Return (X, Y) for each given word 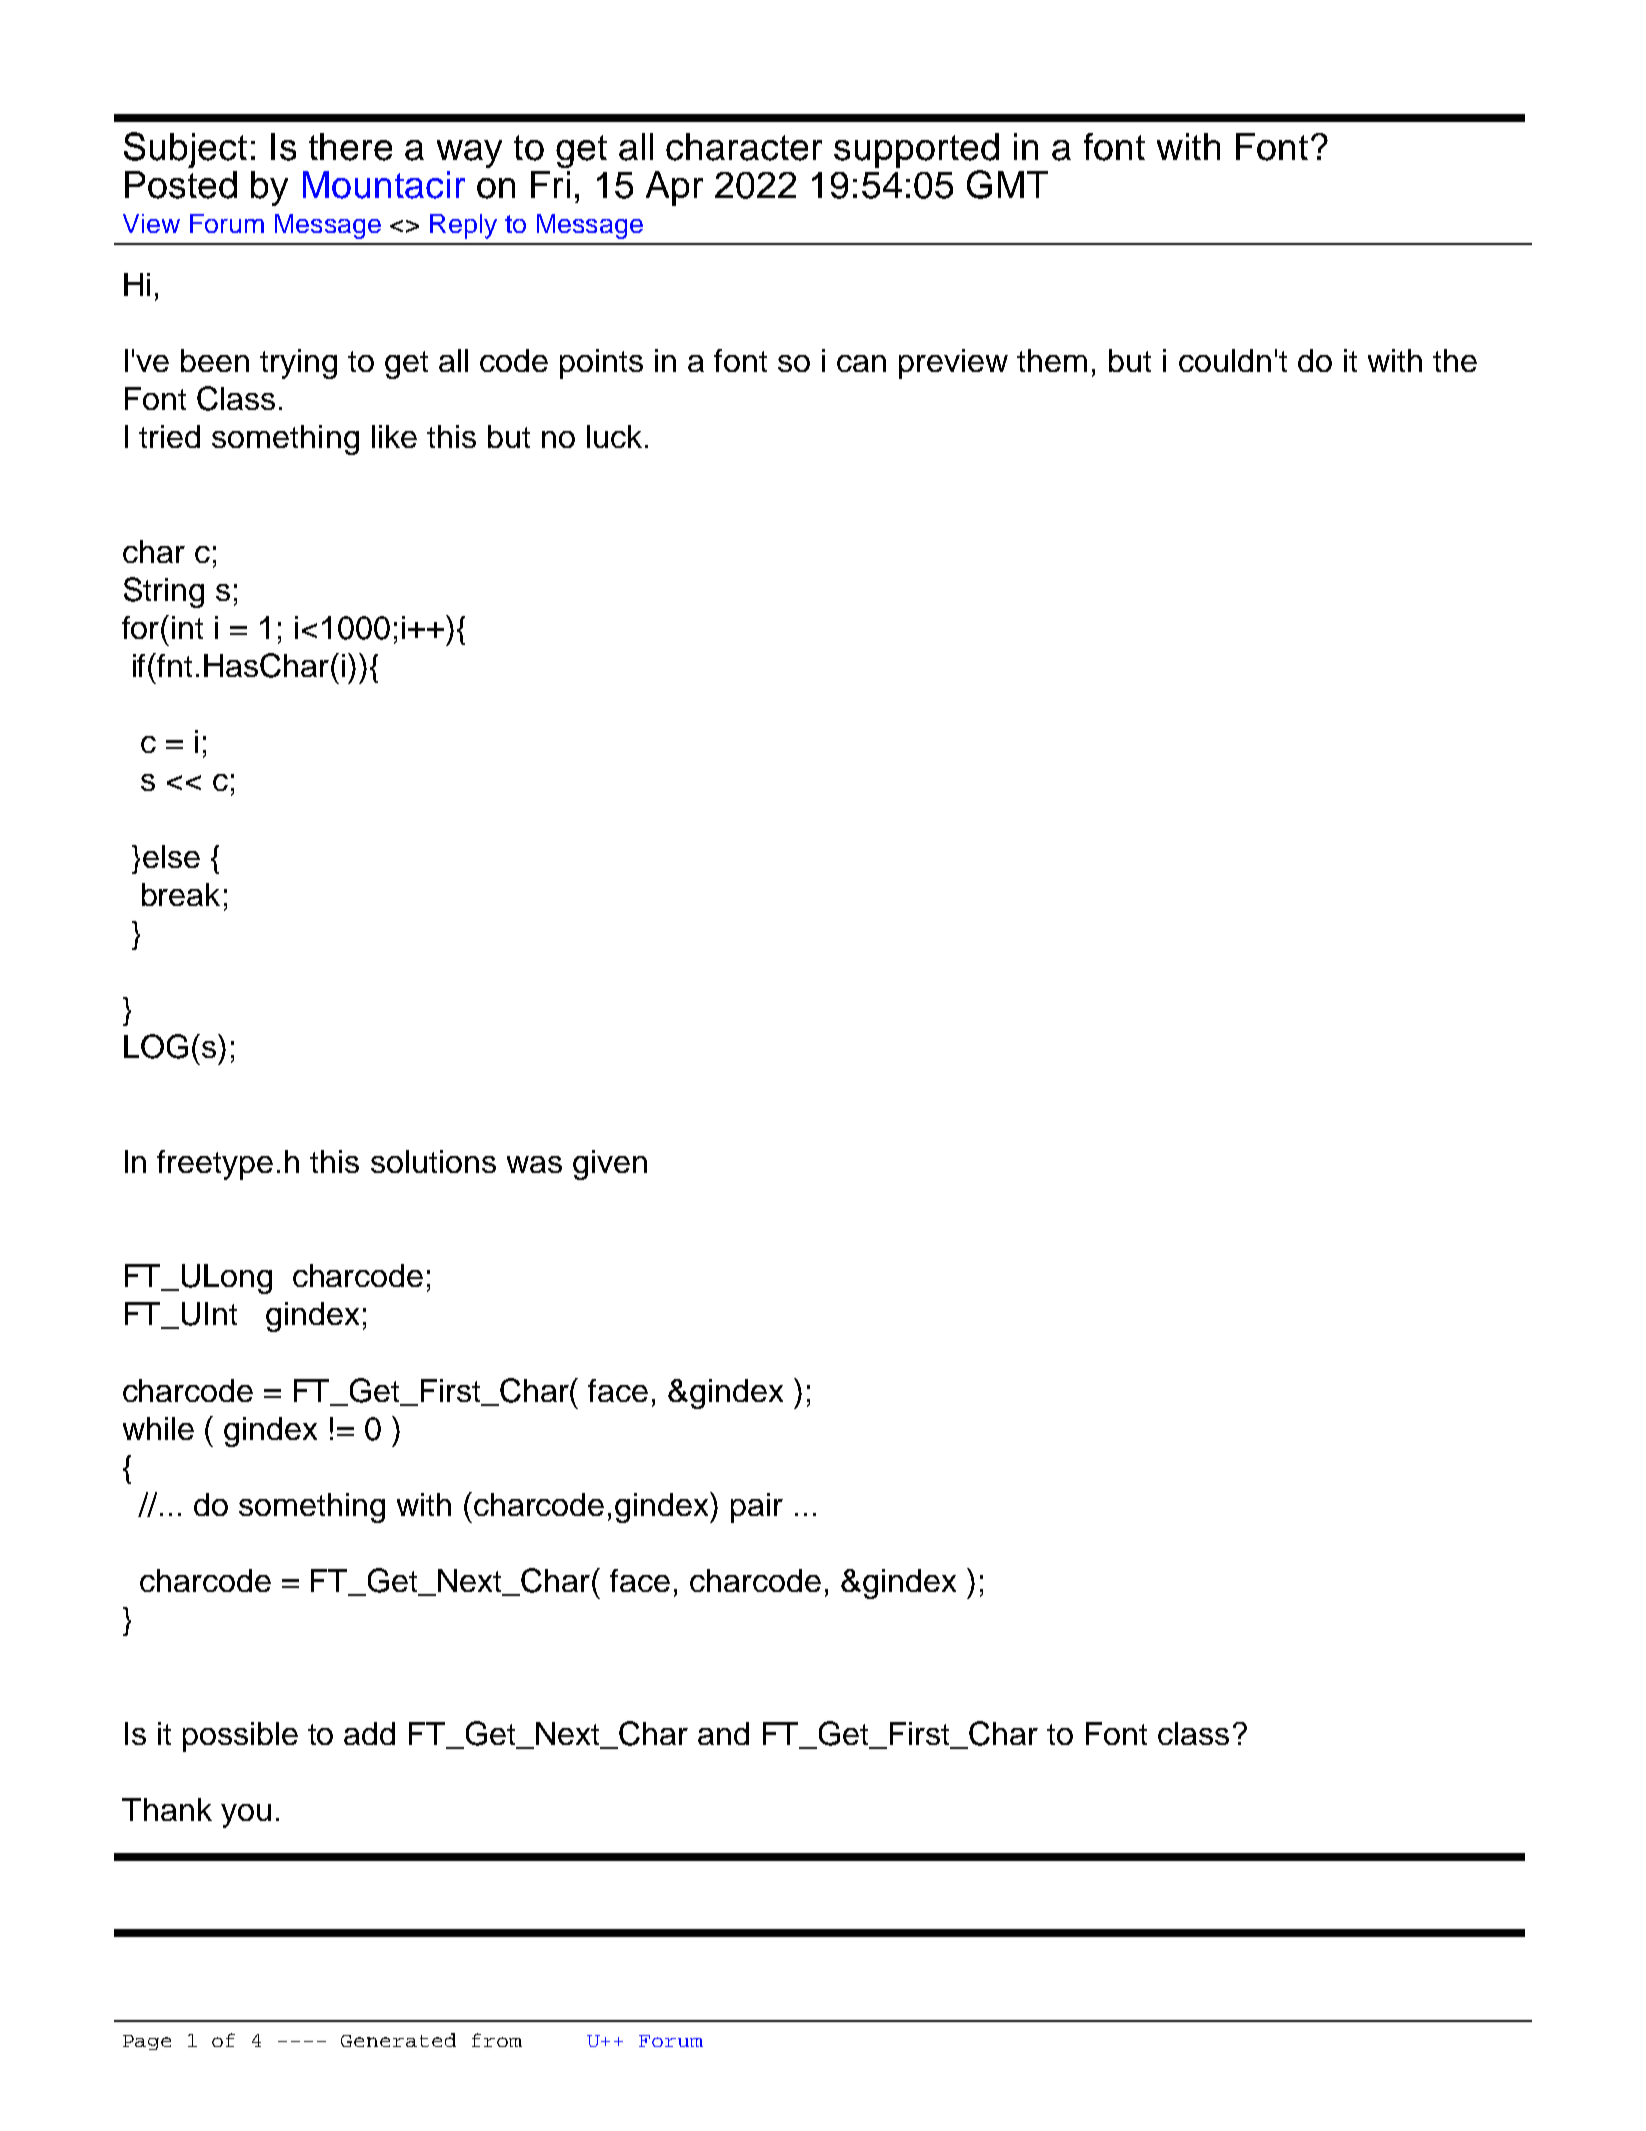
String (164, 592)
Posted (181, 185)
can (861, 363)
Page (147, 2042)
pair (757, 1508)
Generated (398, 2040)
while (158, 1428)
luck (614, 436)
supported (916, 150)
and (723, 1733)
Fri (550, 184)
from (497, 2040)
